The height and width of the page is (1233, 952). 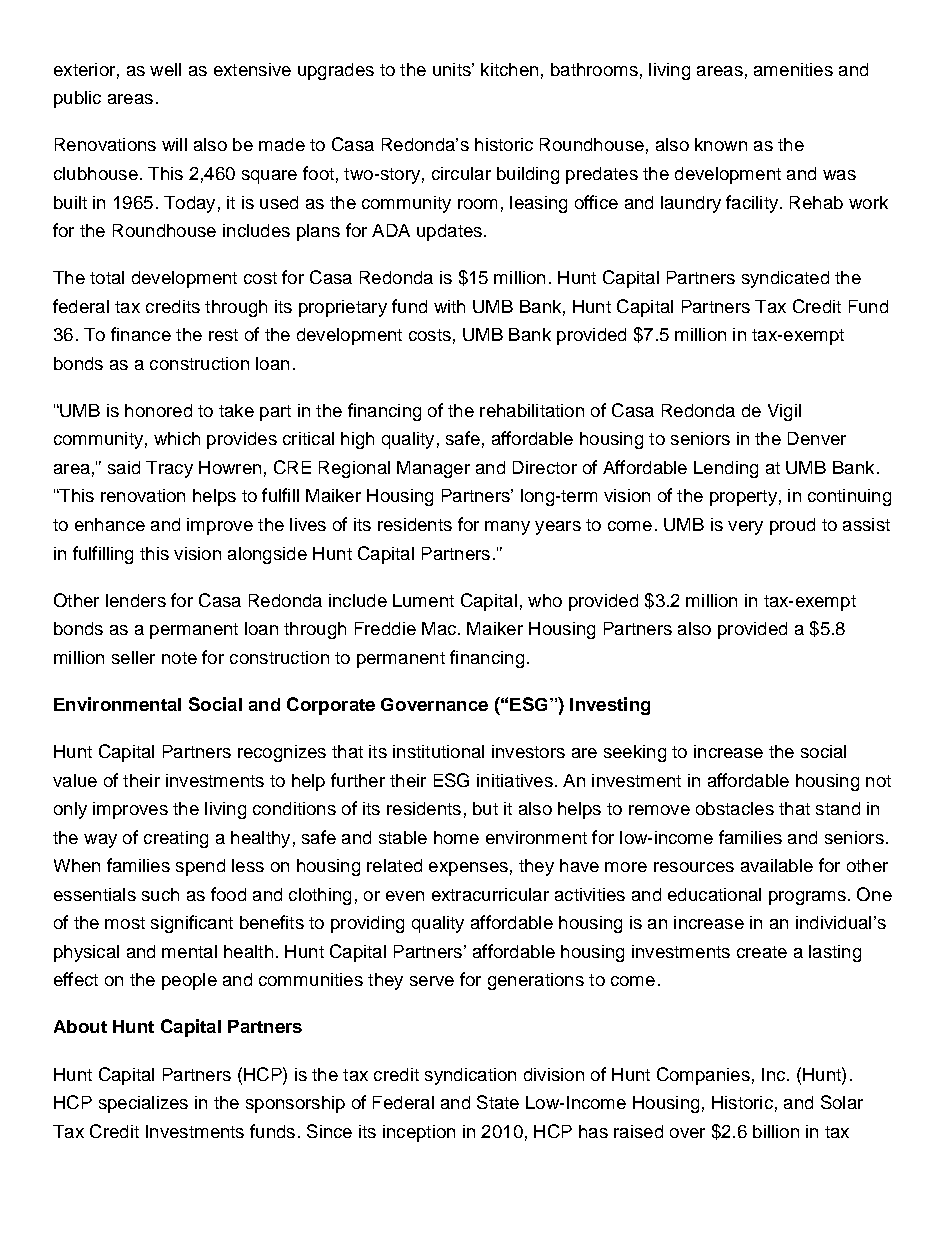 I want to click on amenities, so click(x=793, y=69).
